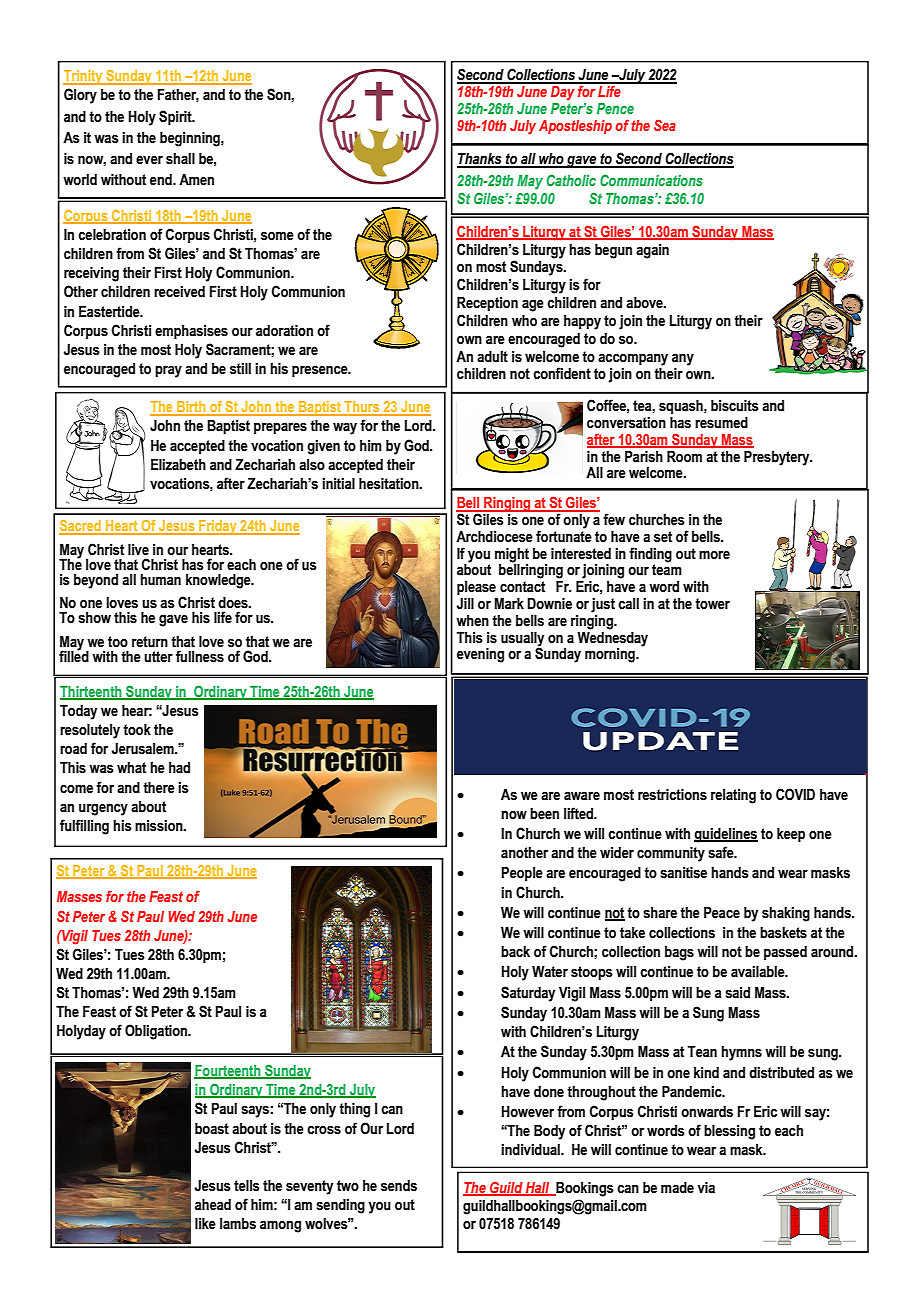  I want to click on beginning, so click(191, 139).
